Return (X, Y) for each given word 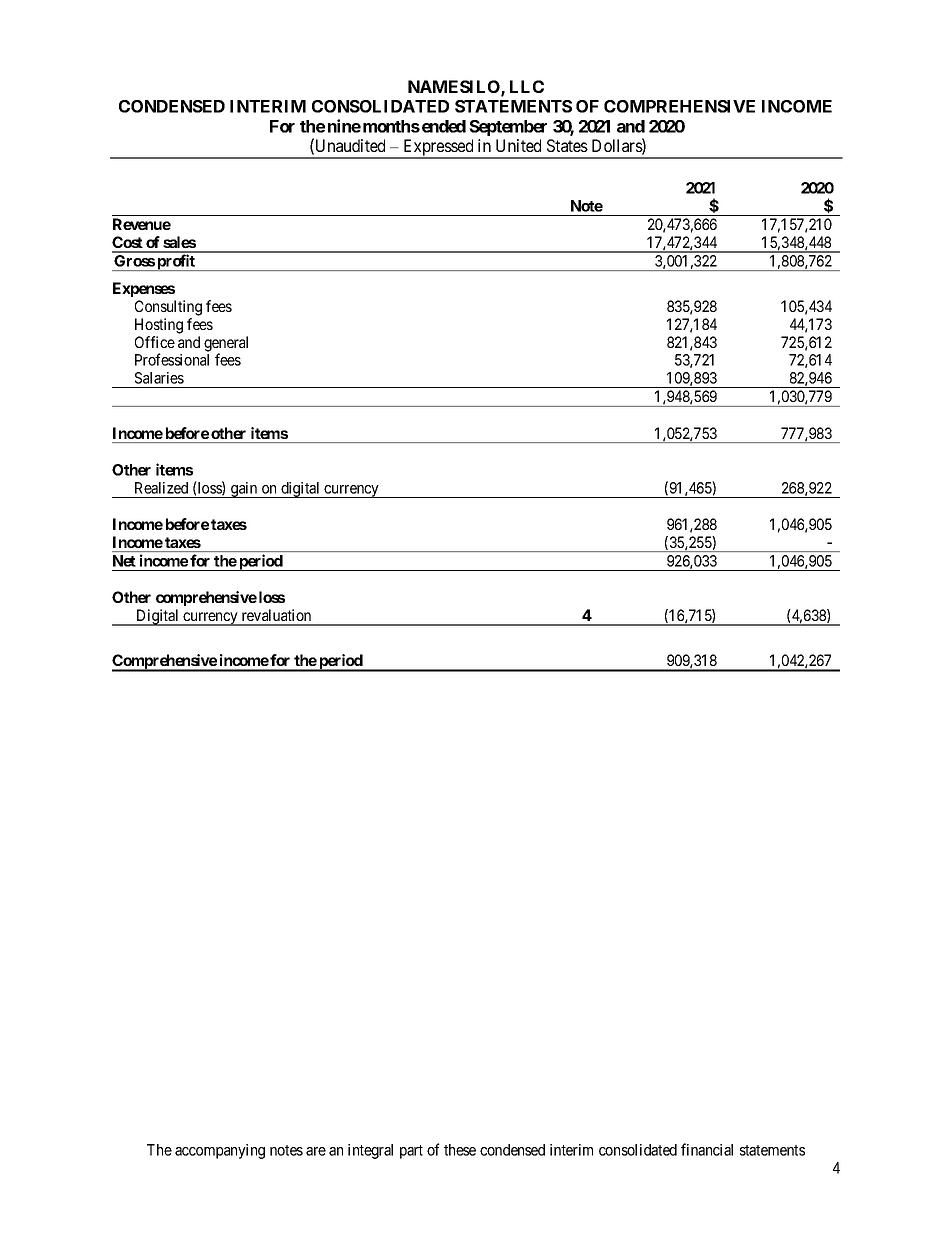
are (316, 1151)
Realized (161, 488)
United (518, 145)
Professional (172, 359)
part (411, 1152)
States (567, 145)
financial (707, 1149)
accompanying (220, 1151)
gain (244, 490)
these (460, 1150)
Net (124, 561)
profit (176, 262)
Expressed (438, 149)
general (226, 345)
